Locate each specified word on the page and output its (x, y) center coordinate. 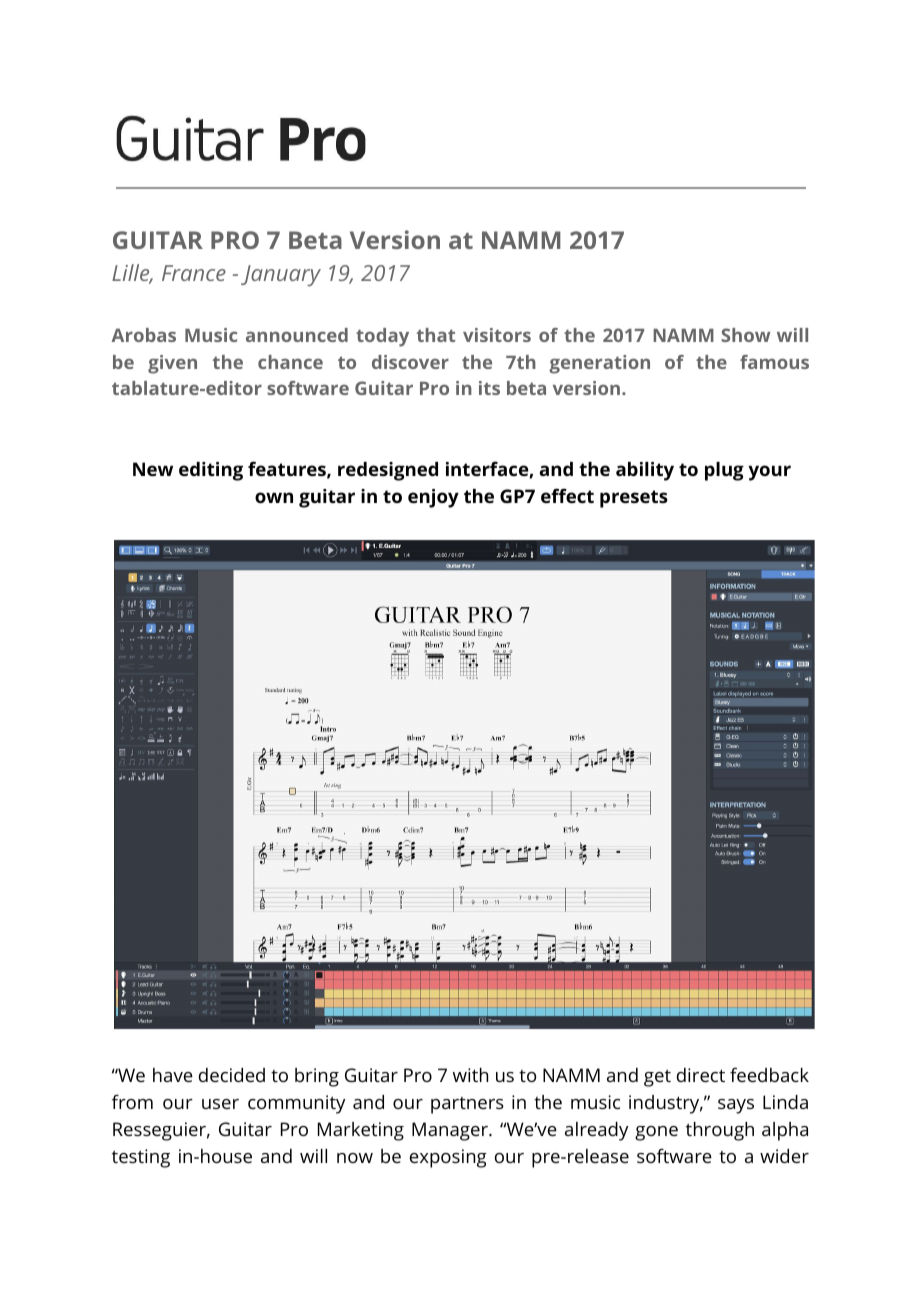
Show (745, 335)
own (274, 497)
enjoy (433, 498)
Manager (451, 1131)
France (194, 273)
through (720, 1131)
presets (634, 499)
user (220, 1104)
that (436, 335)
